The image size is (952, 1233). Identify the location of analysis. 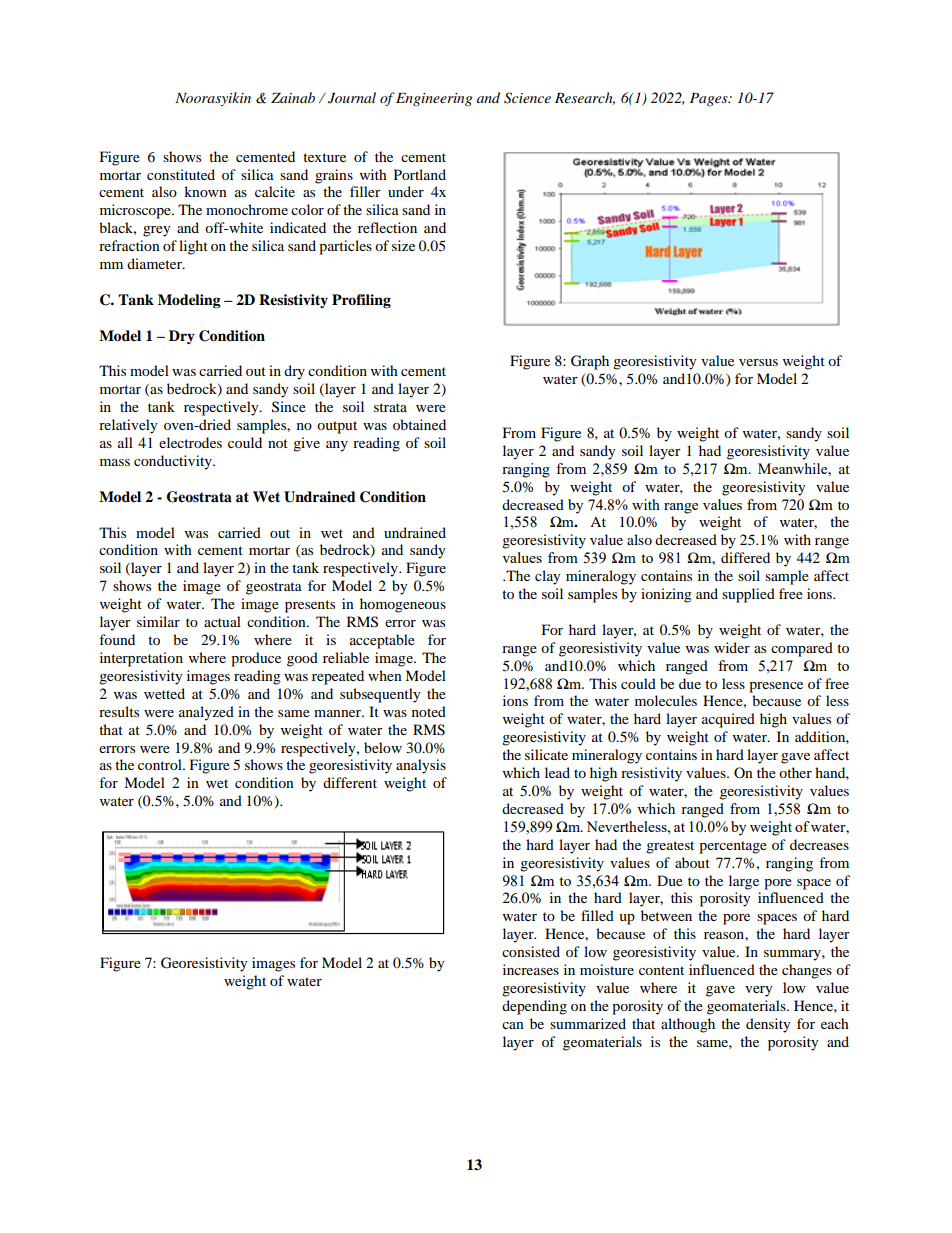
(421, 766).
